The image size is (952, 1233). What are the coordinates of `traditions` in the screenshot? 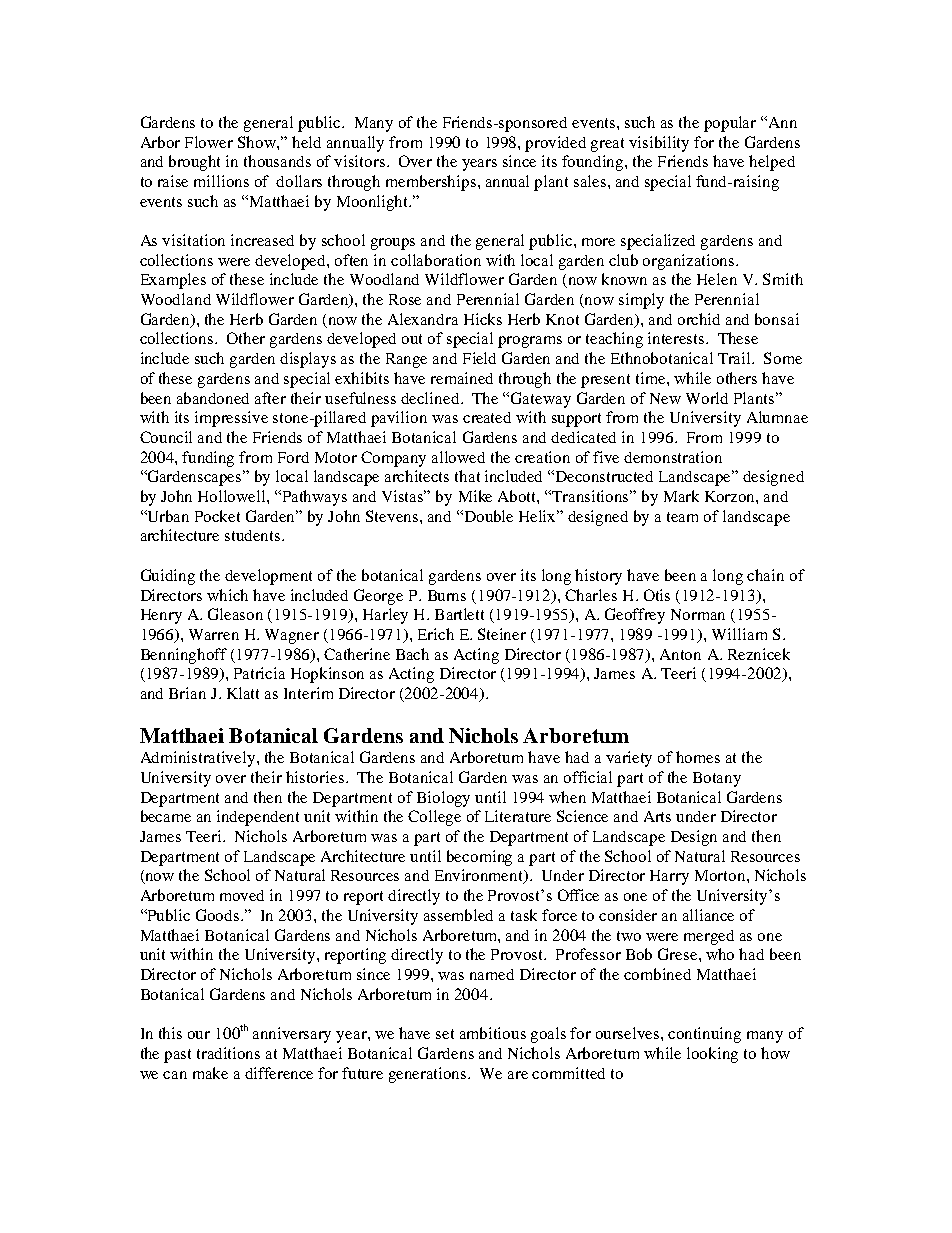 It's located at (228, 1053).
